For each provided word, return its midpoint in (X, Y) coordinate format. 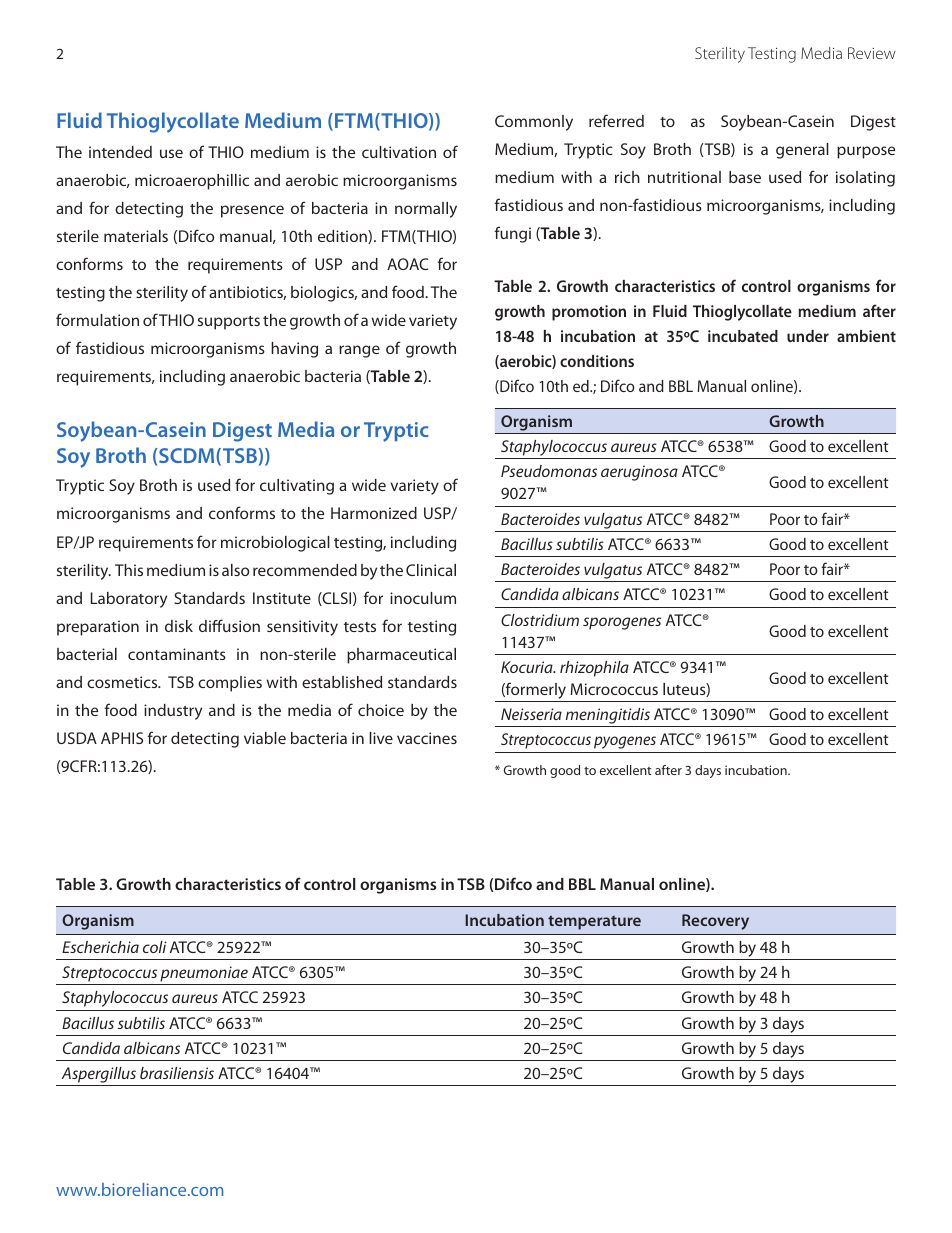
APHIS (122, 738)
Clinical (431, 570)
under (808, 336)
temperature (594, 922)
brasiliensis (177, 1073)
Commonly (534, 123)
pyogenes (625, 742)
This (129, 570)
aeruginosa (639, 473)
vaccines (427, 738)
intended (120, 152)
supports (229, 323)
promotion (589, 313)
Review (872, 53)
